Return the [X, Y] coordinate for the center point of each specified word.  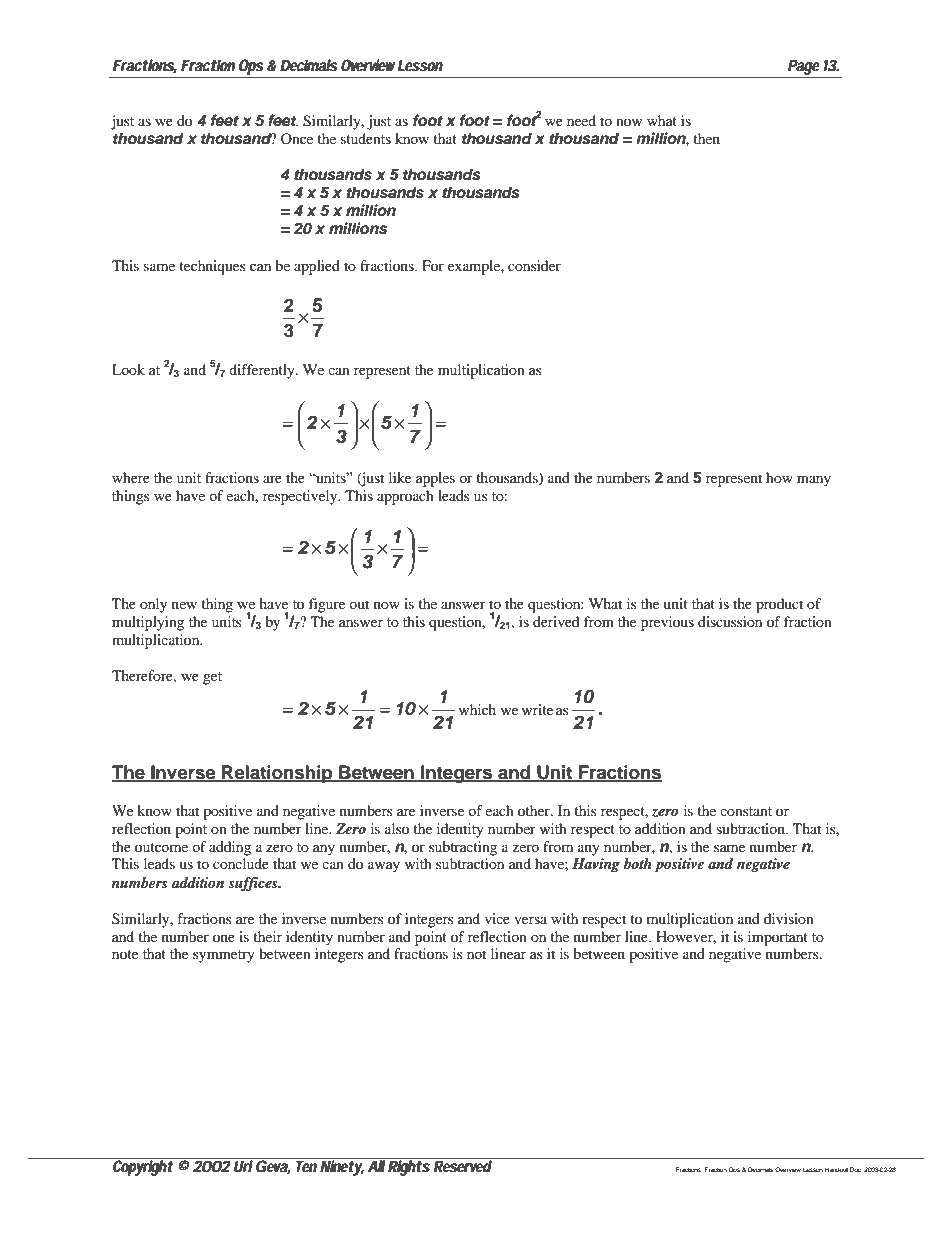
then [706, 138]
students [366, 138]
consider [534, 265]
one [224, 938]
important [778, 938]
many [814, 481]
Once [297, 138]
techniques [212, 267]
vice [497, 918]
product [779, 605]
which [477, 709]
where [131, 477]
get [212, 678]
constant [746, 811]
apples [435, 479]
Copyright [143, 1167]
